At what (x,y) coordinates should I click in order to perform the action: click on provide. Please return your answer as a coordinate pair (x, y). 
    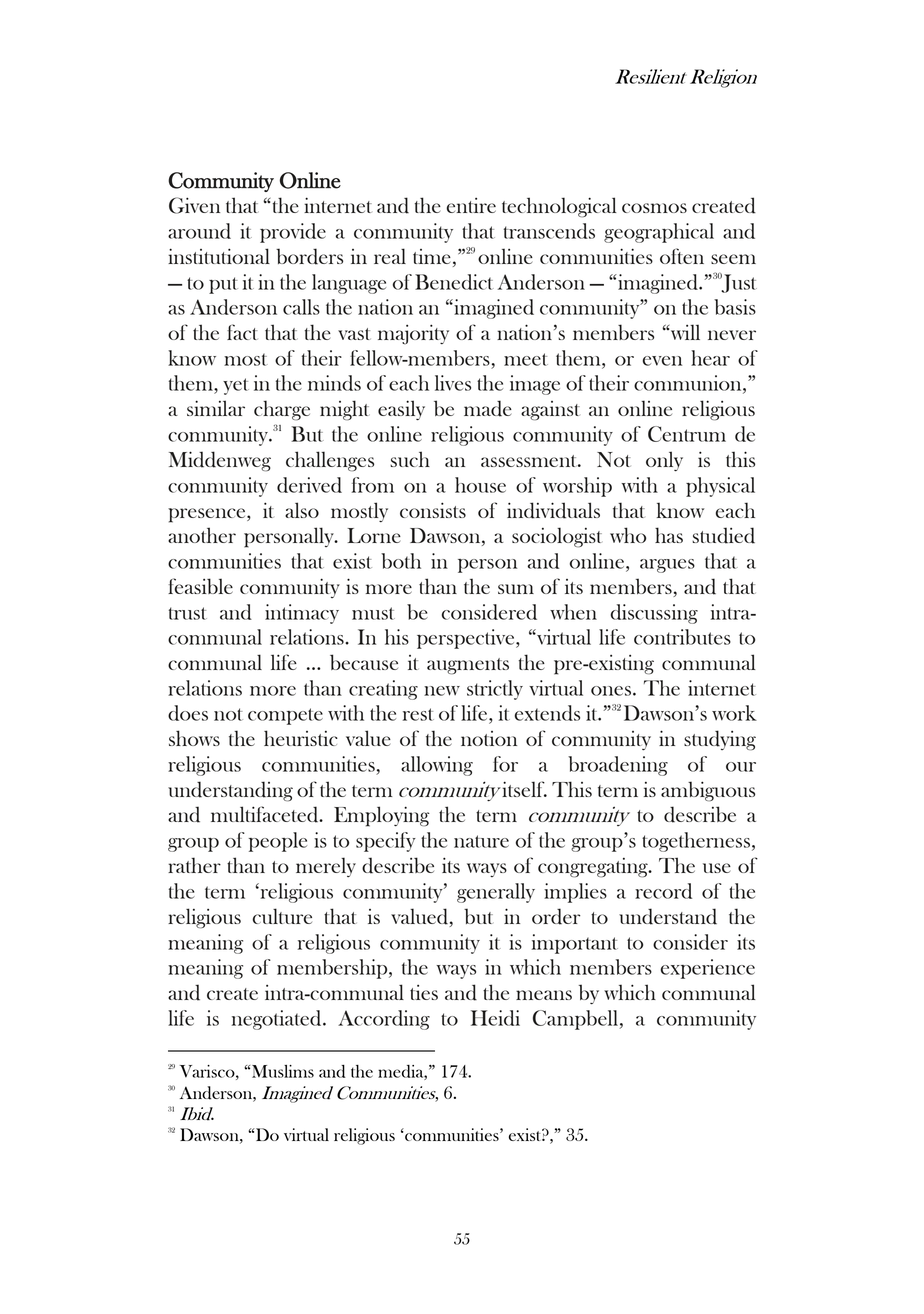
    Looking at the image, I should click on (293, 233).
